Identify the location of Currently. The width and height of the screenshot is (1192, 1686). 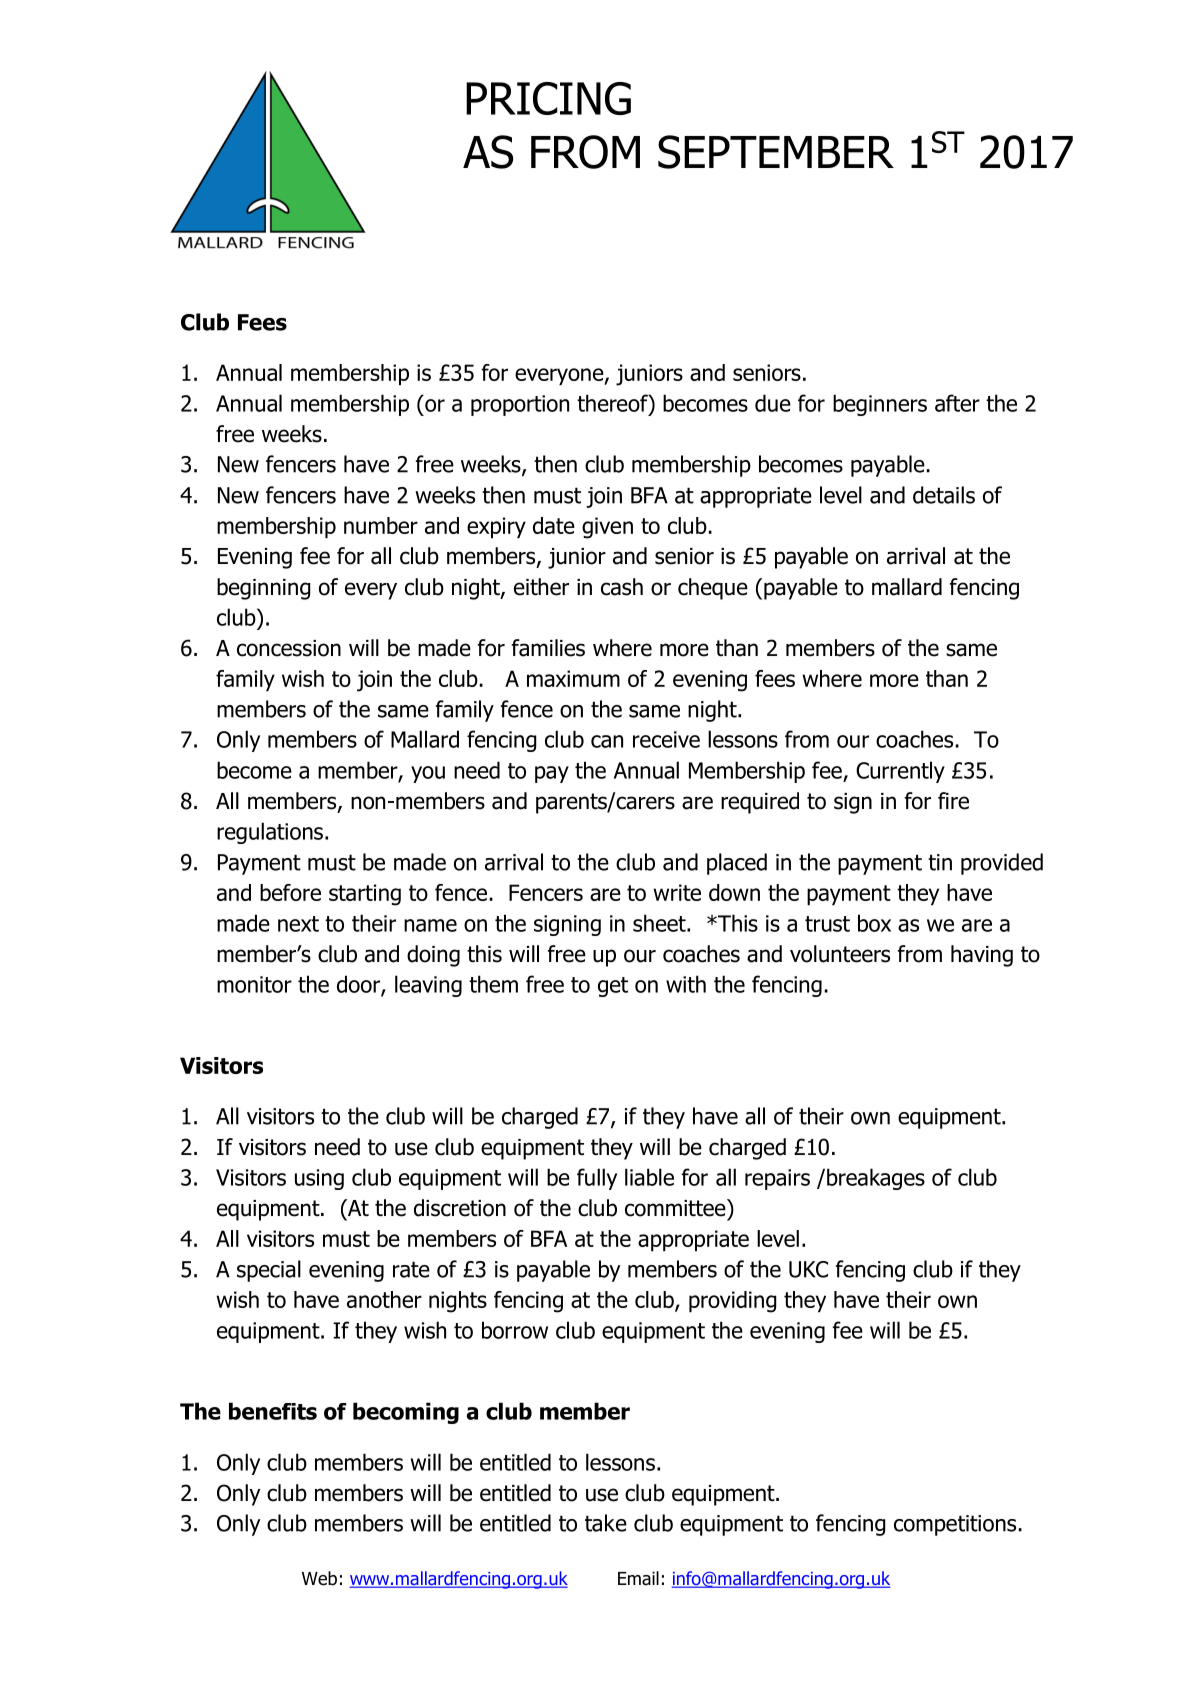
(900, 772).
